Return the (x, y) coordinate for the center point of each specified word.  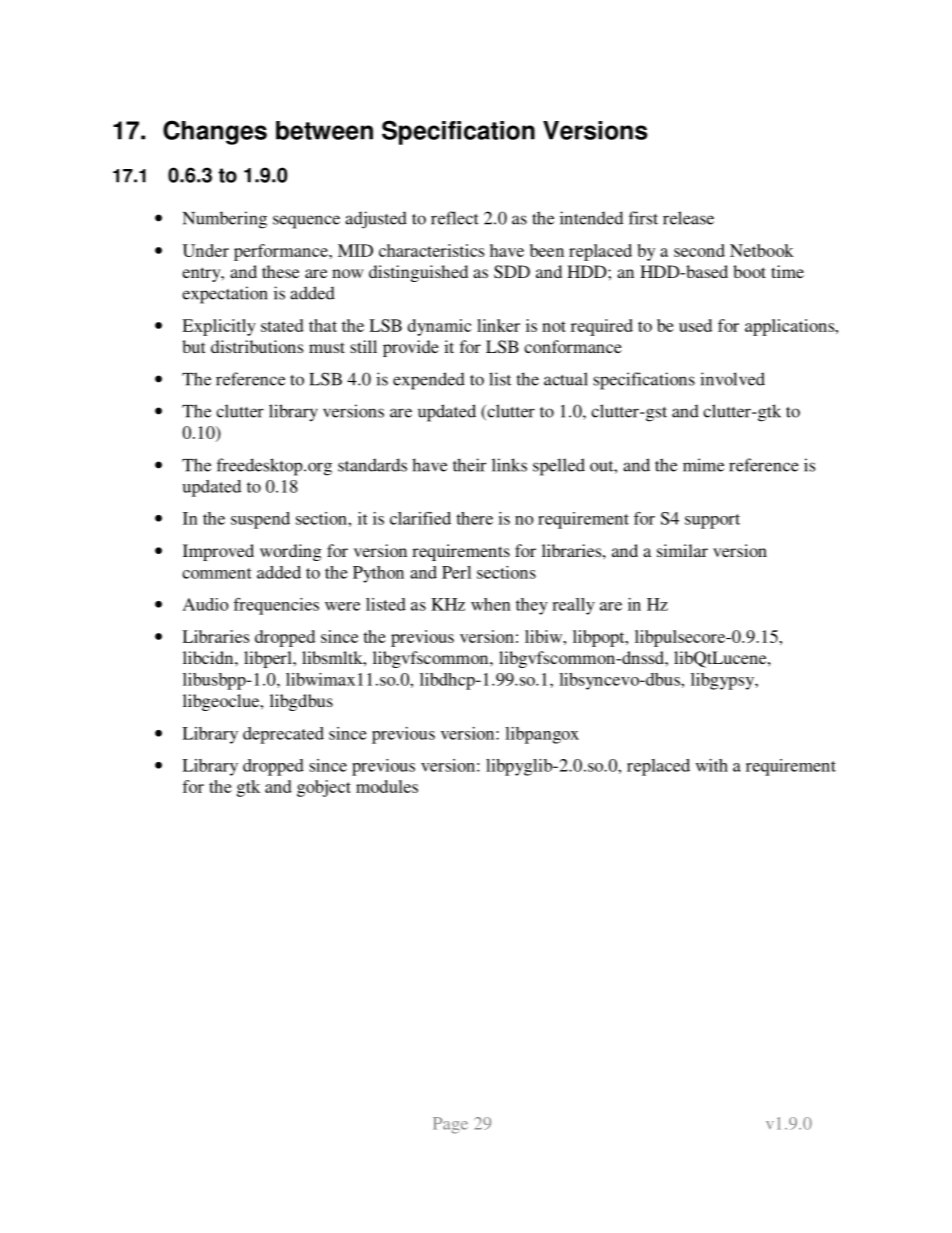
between (324, 130)
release (688, 218)
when (491, 604)
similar (682, 550)
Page (450, 1125)
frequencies (276, 606)
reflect (455, 218)
